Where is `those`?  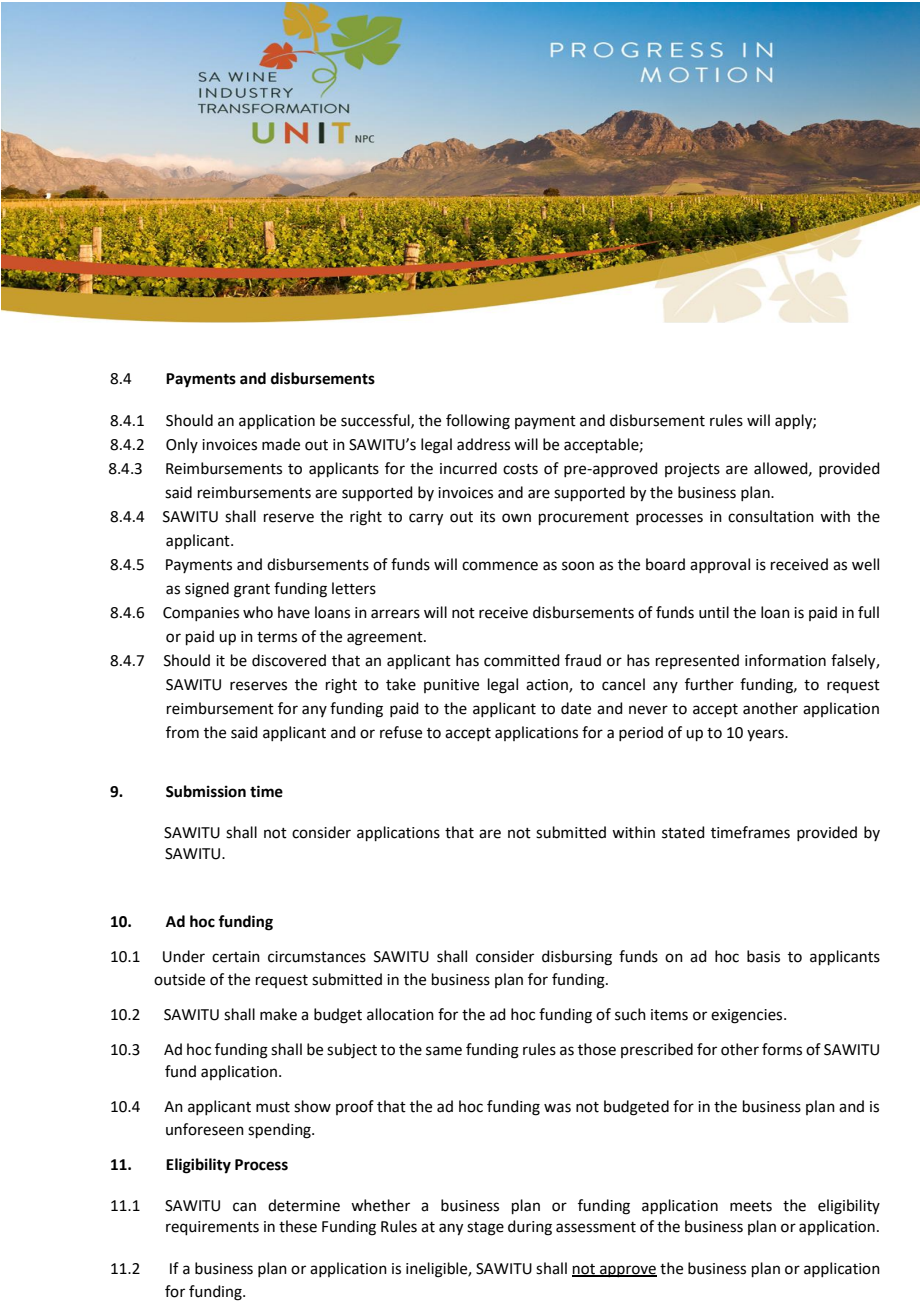 those is located at coordinates (597, 1049).
